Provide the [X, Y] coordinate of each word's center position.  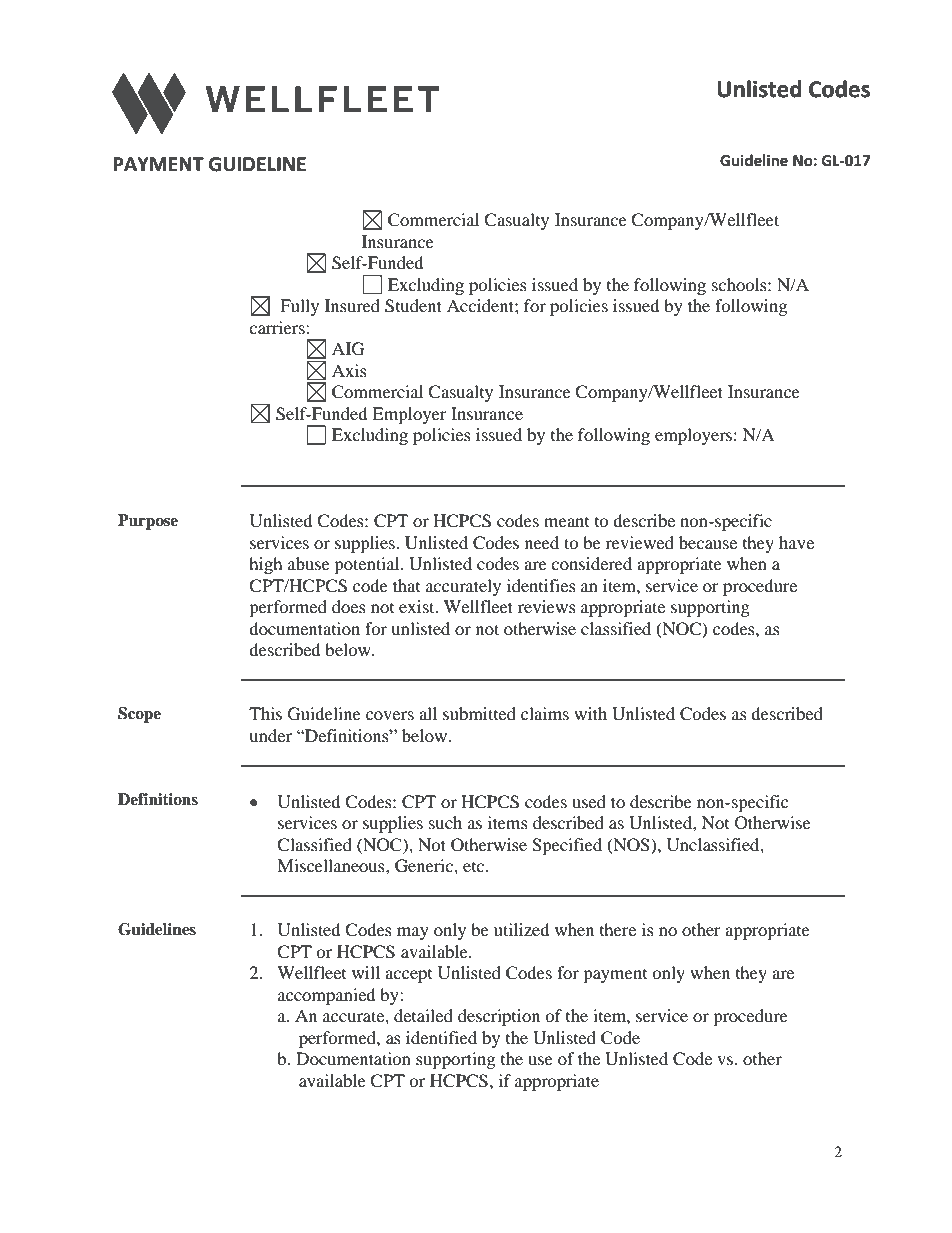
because [708, 542]
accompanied [327, 996]
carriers [278, 327]
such [445, 822]
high [266, 565]
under [270, 735]
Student [413, 306]
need [542, 542]
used [589, 801]
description [499, 1017]
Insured [352, 305]
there [618, 929]
